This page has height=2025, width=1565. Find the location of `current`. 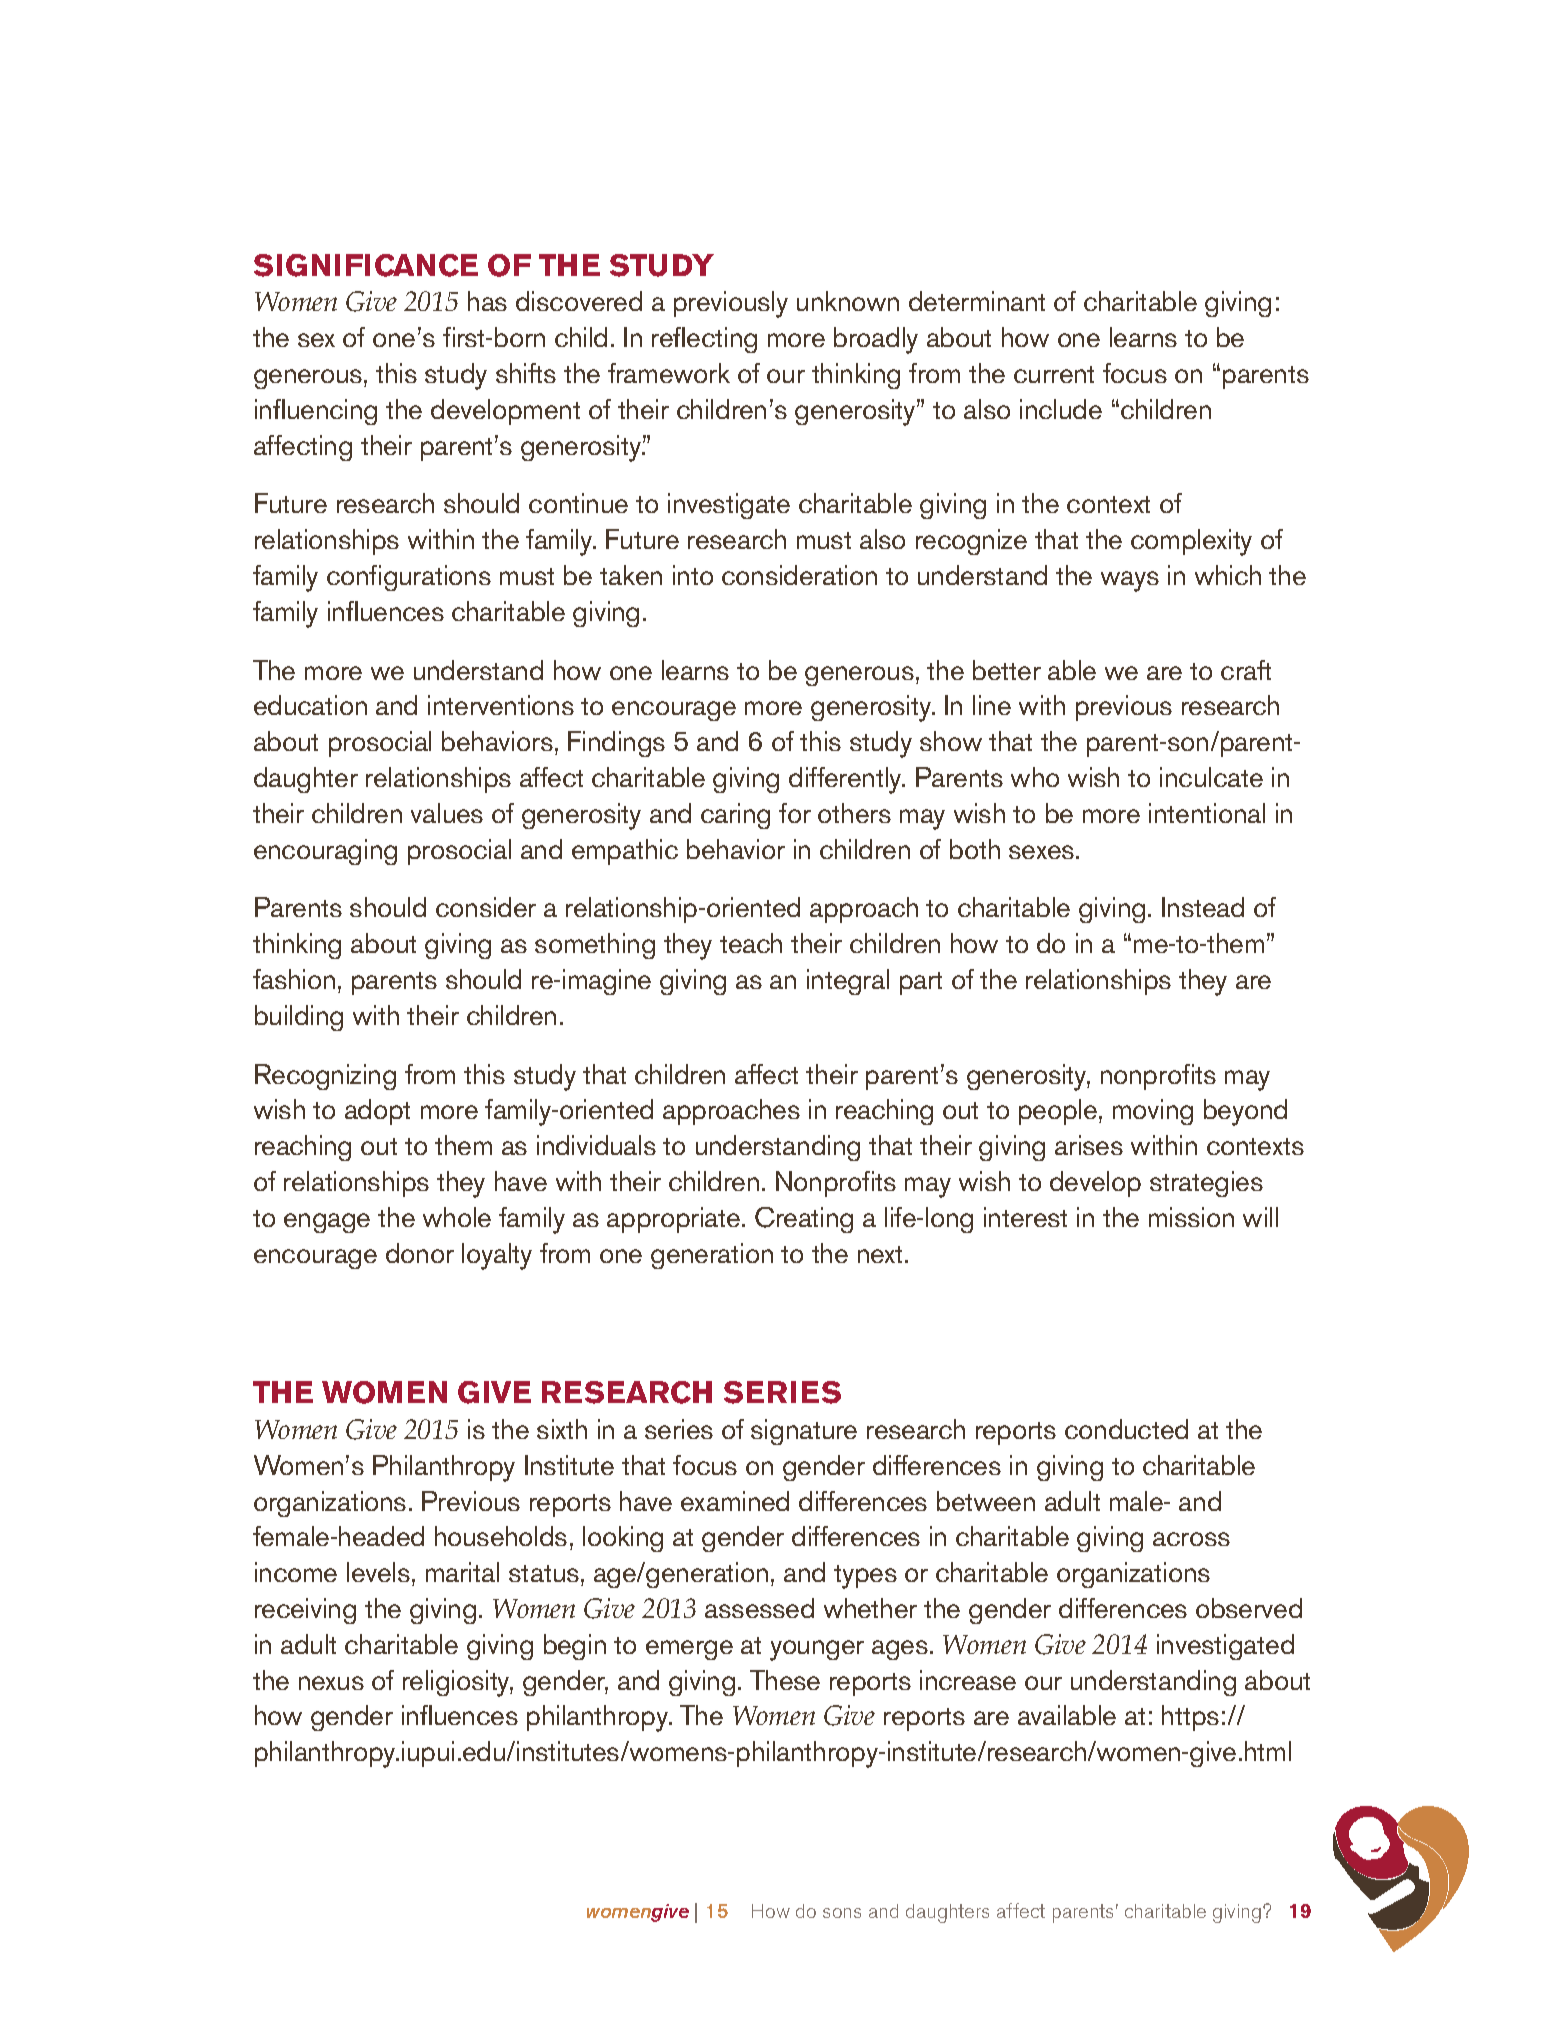

current is located at coordinates (1054, 374).
